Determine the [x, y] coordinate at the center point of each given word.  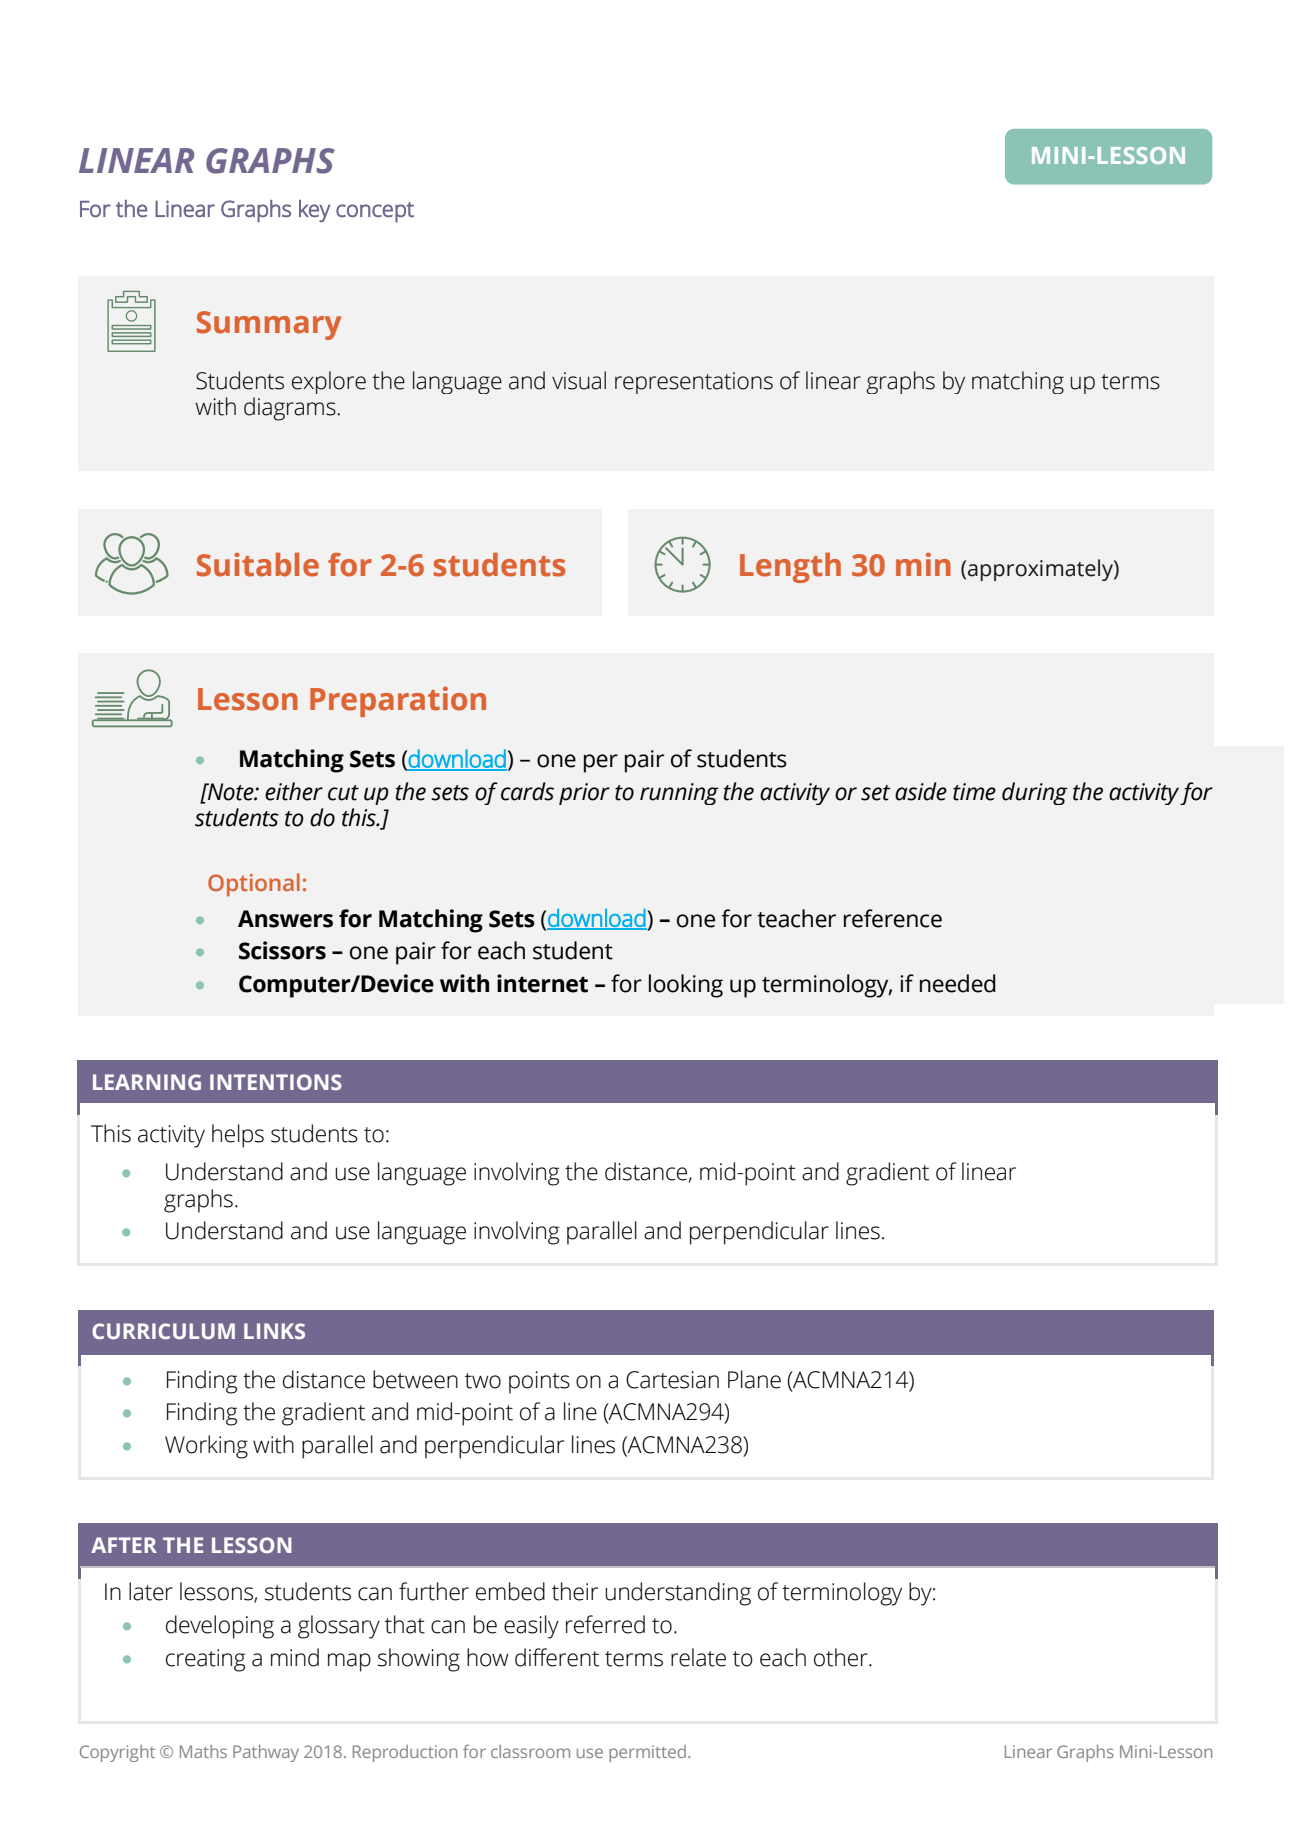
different [557, 1657]
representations [694, 383]
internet [542, 983]
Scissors [282, 950]
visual [579, 380]
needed [958, 983]
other [842, 1657]
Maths [203, 1751]
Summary [269, 325]
